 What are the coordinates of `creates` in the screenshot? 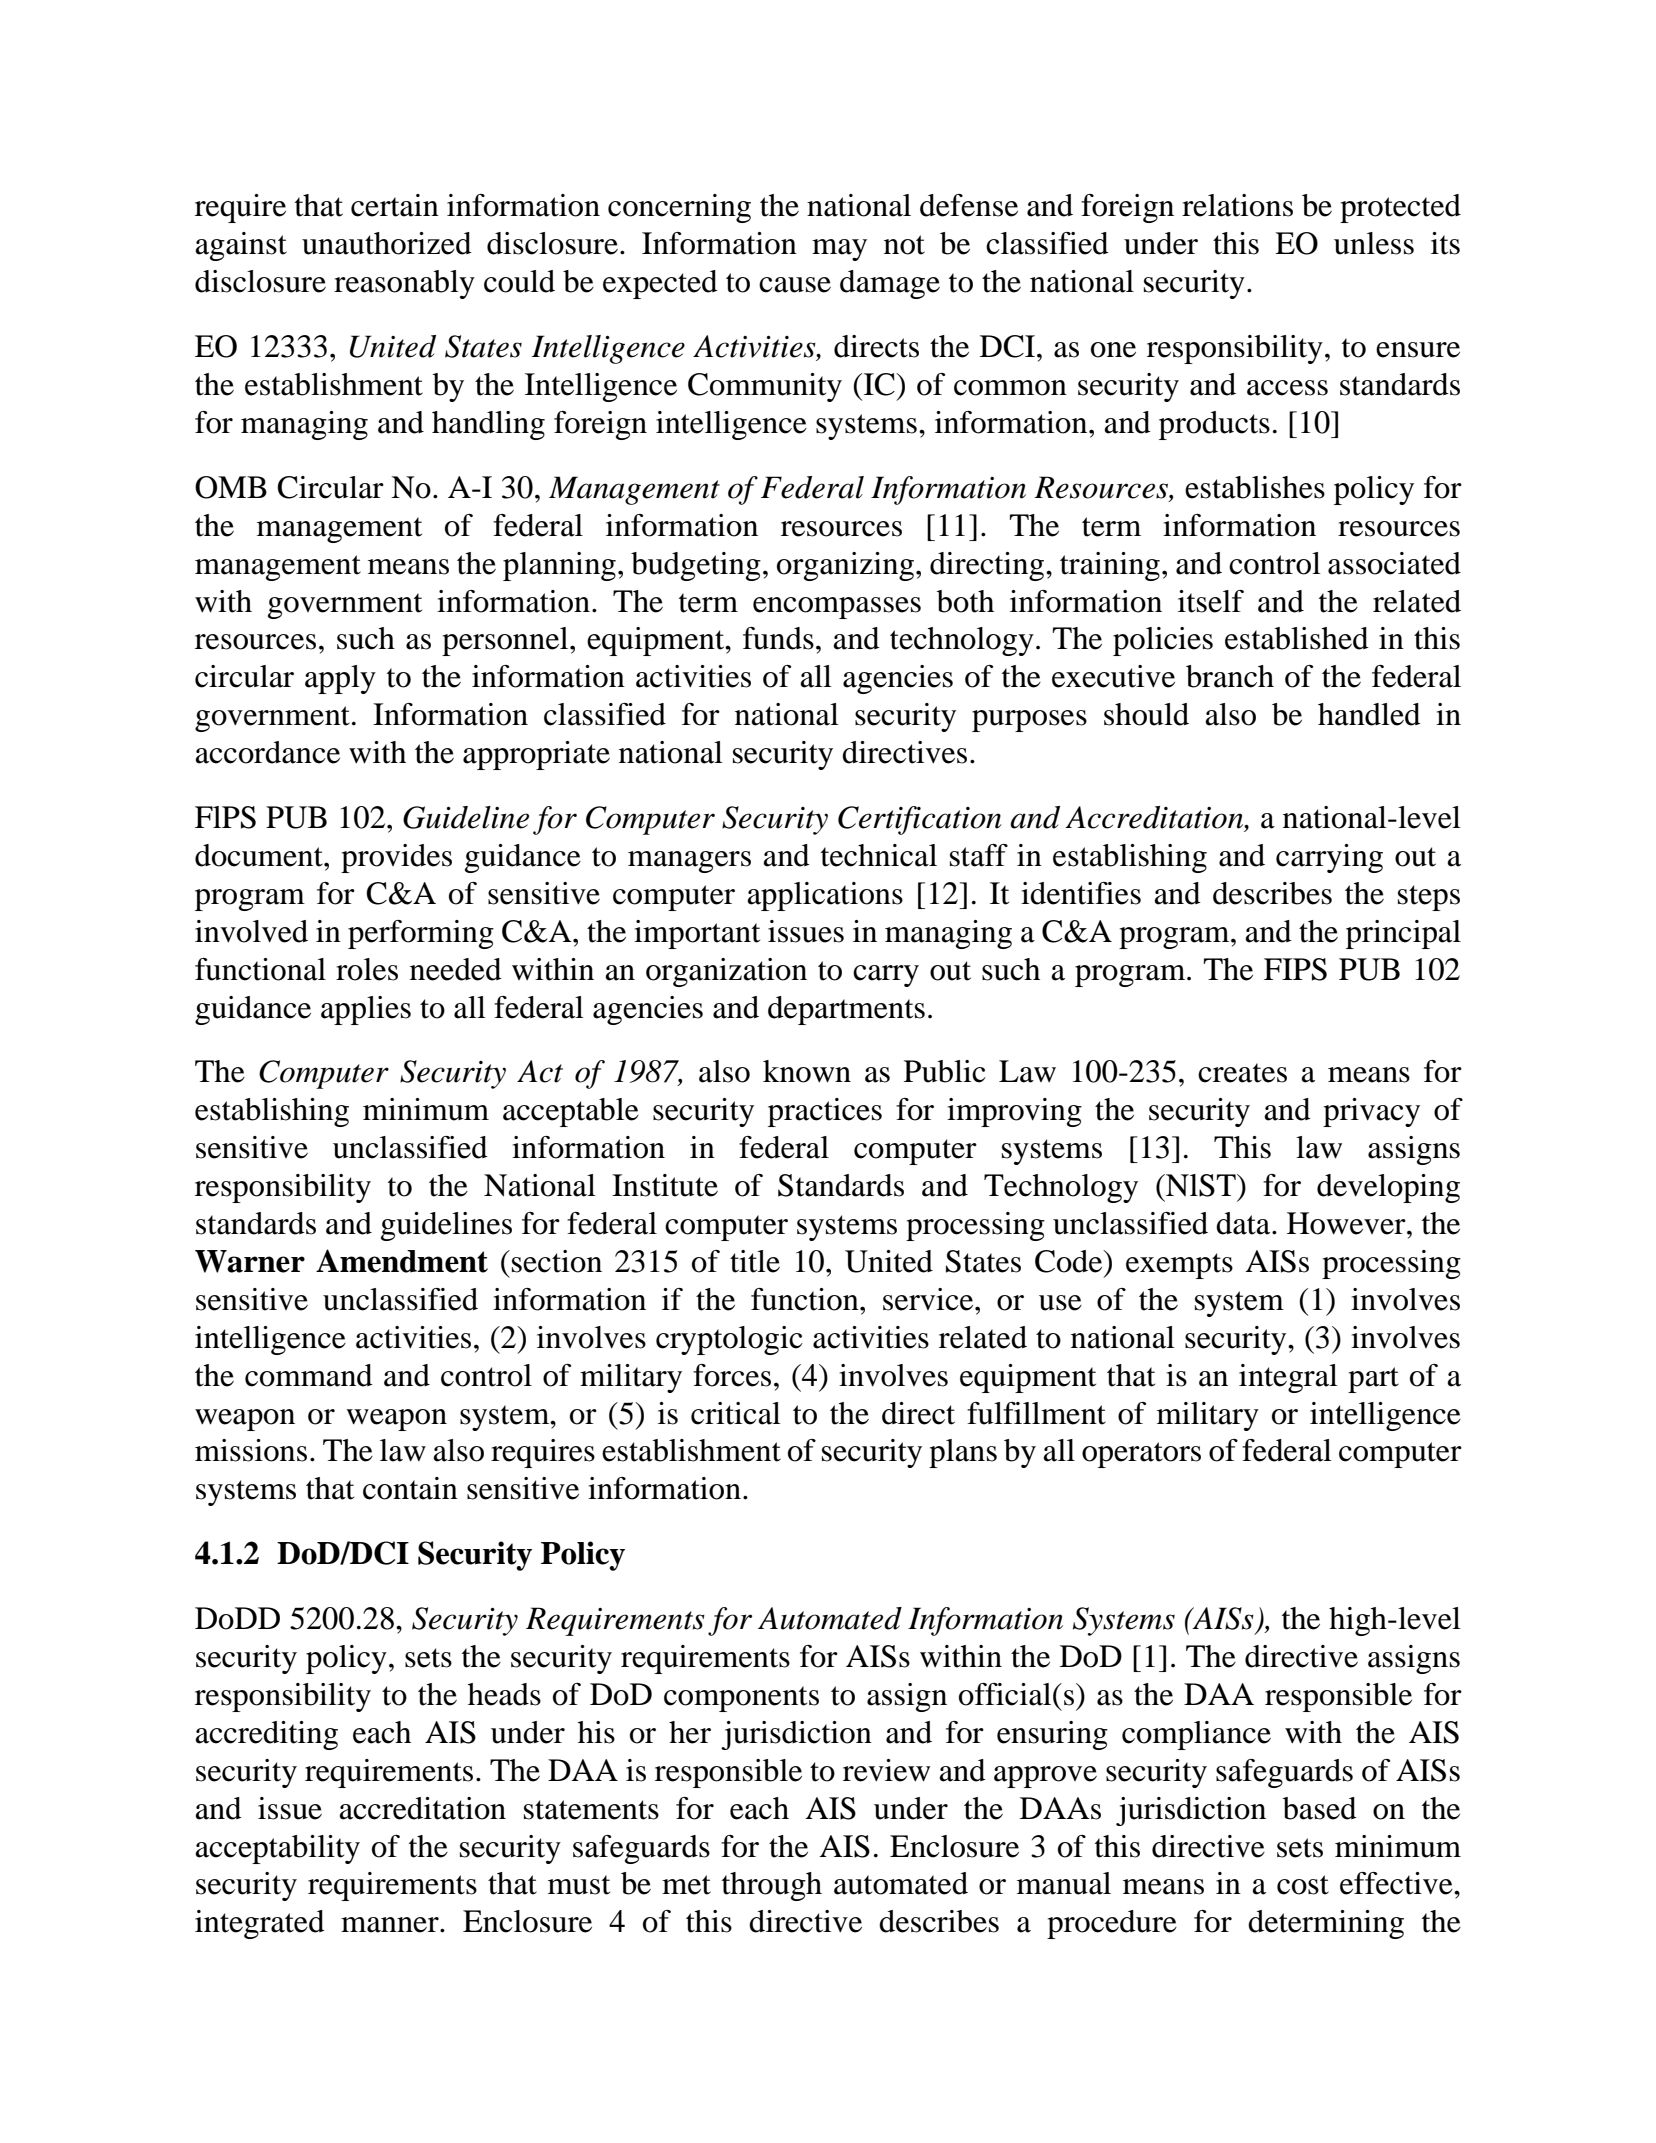 It's located at (1242, 1073).
